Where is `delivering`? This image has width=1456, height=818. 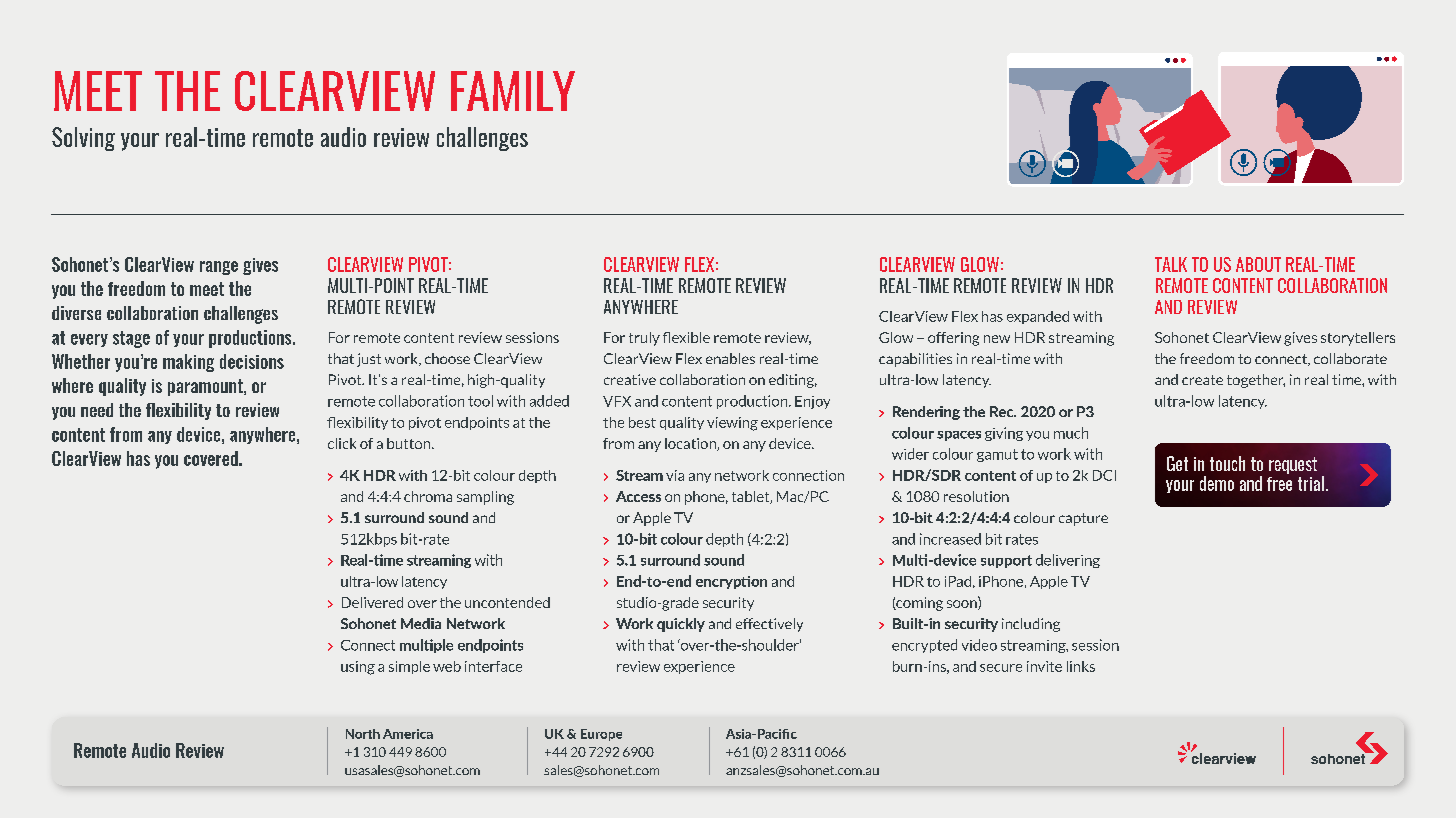 delivering is located at coordinates (1068, 561).
